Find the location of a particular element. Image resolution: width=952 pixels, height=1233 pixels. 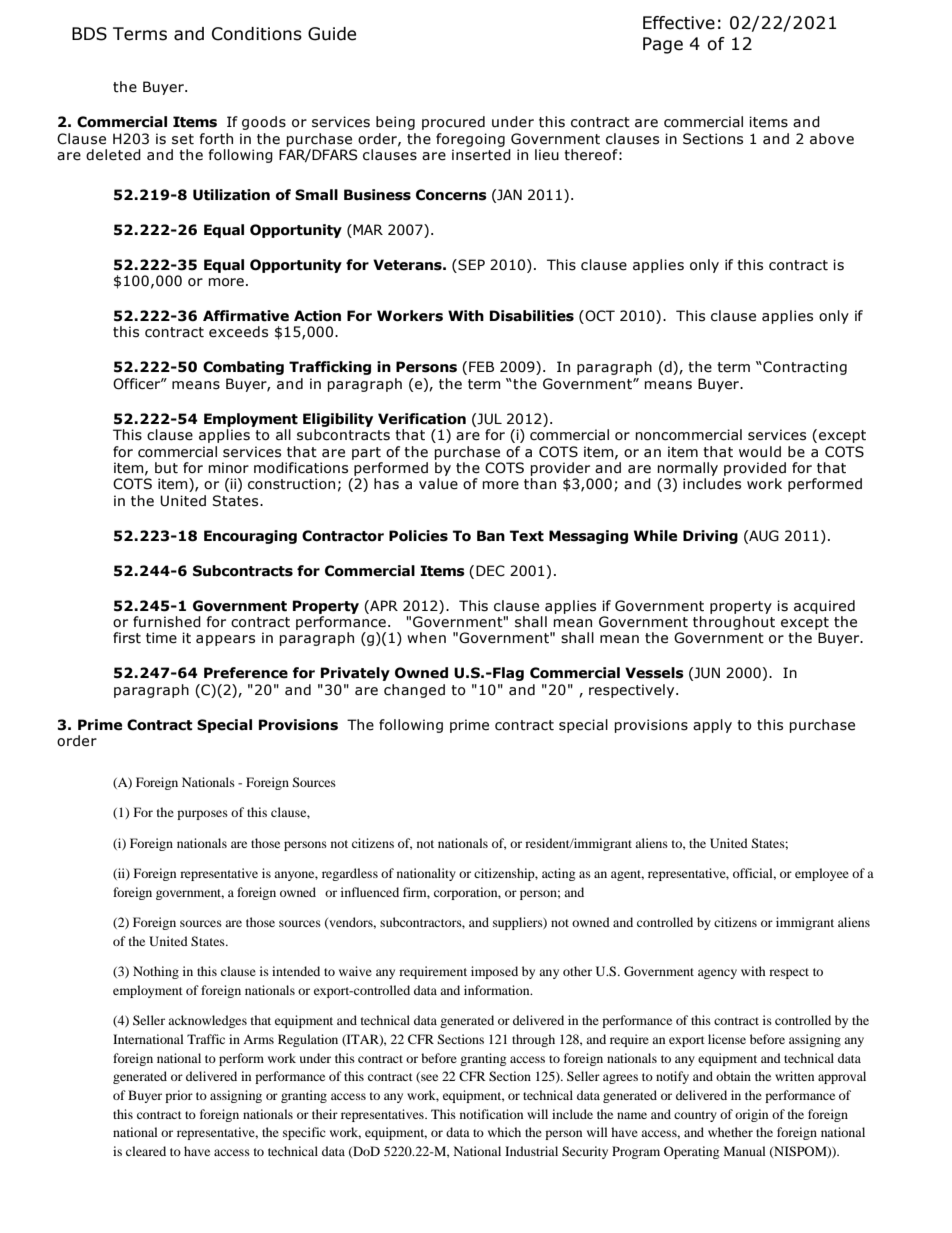

origin is located at coordinates (751, 1115).
